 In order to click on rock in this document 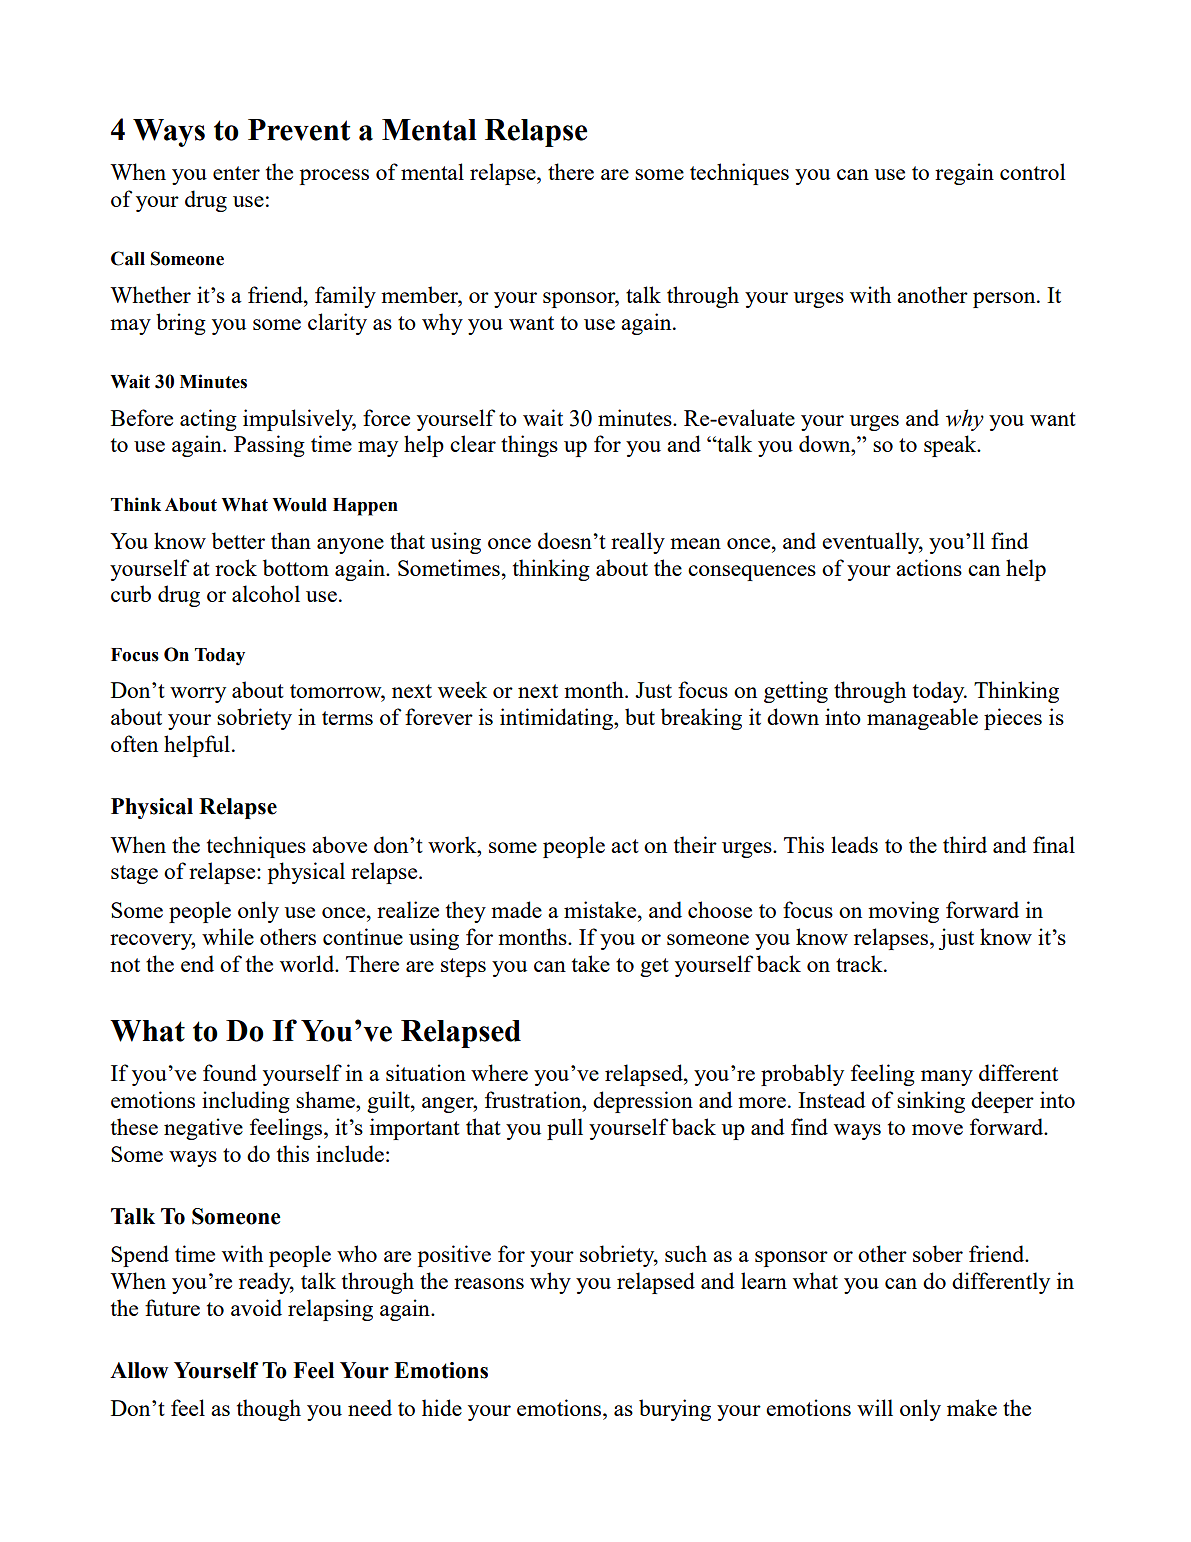, I will do `click(236, 567)`.
